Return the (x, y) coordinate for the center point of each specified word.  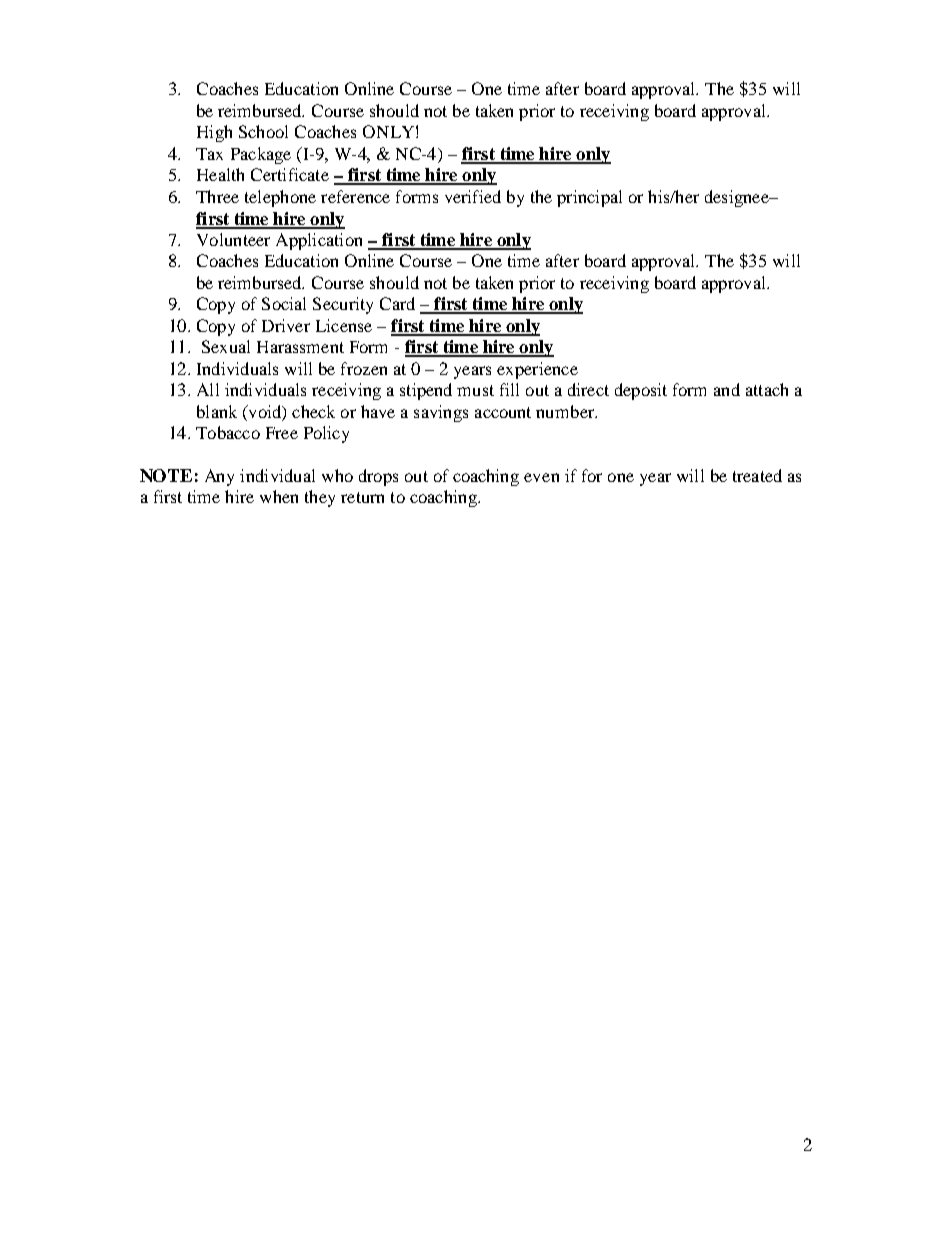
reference (355, 196)
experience (537, 370)
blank (217, 411)
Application (319, 241)
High (214, 133)
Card (397, 303)
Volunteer (233, 239)
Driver (286, 325)
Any (219, 477)
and (727, 389)
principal (589, 198)
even (541, 477)
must (475, 390)
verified (473, 196)
